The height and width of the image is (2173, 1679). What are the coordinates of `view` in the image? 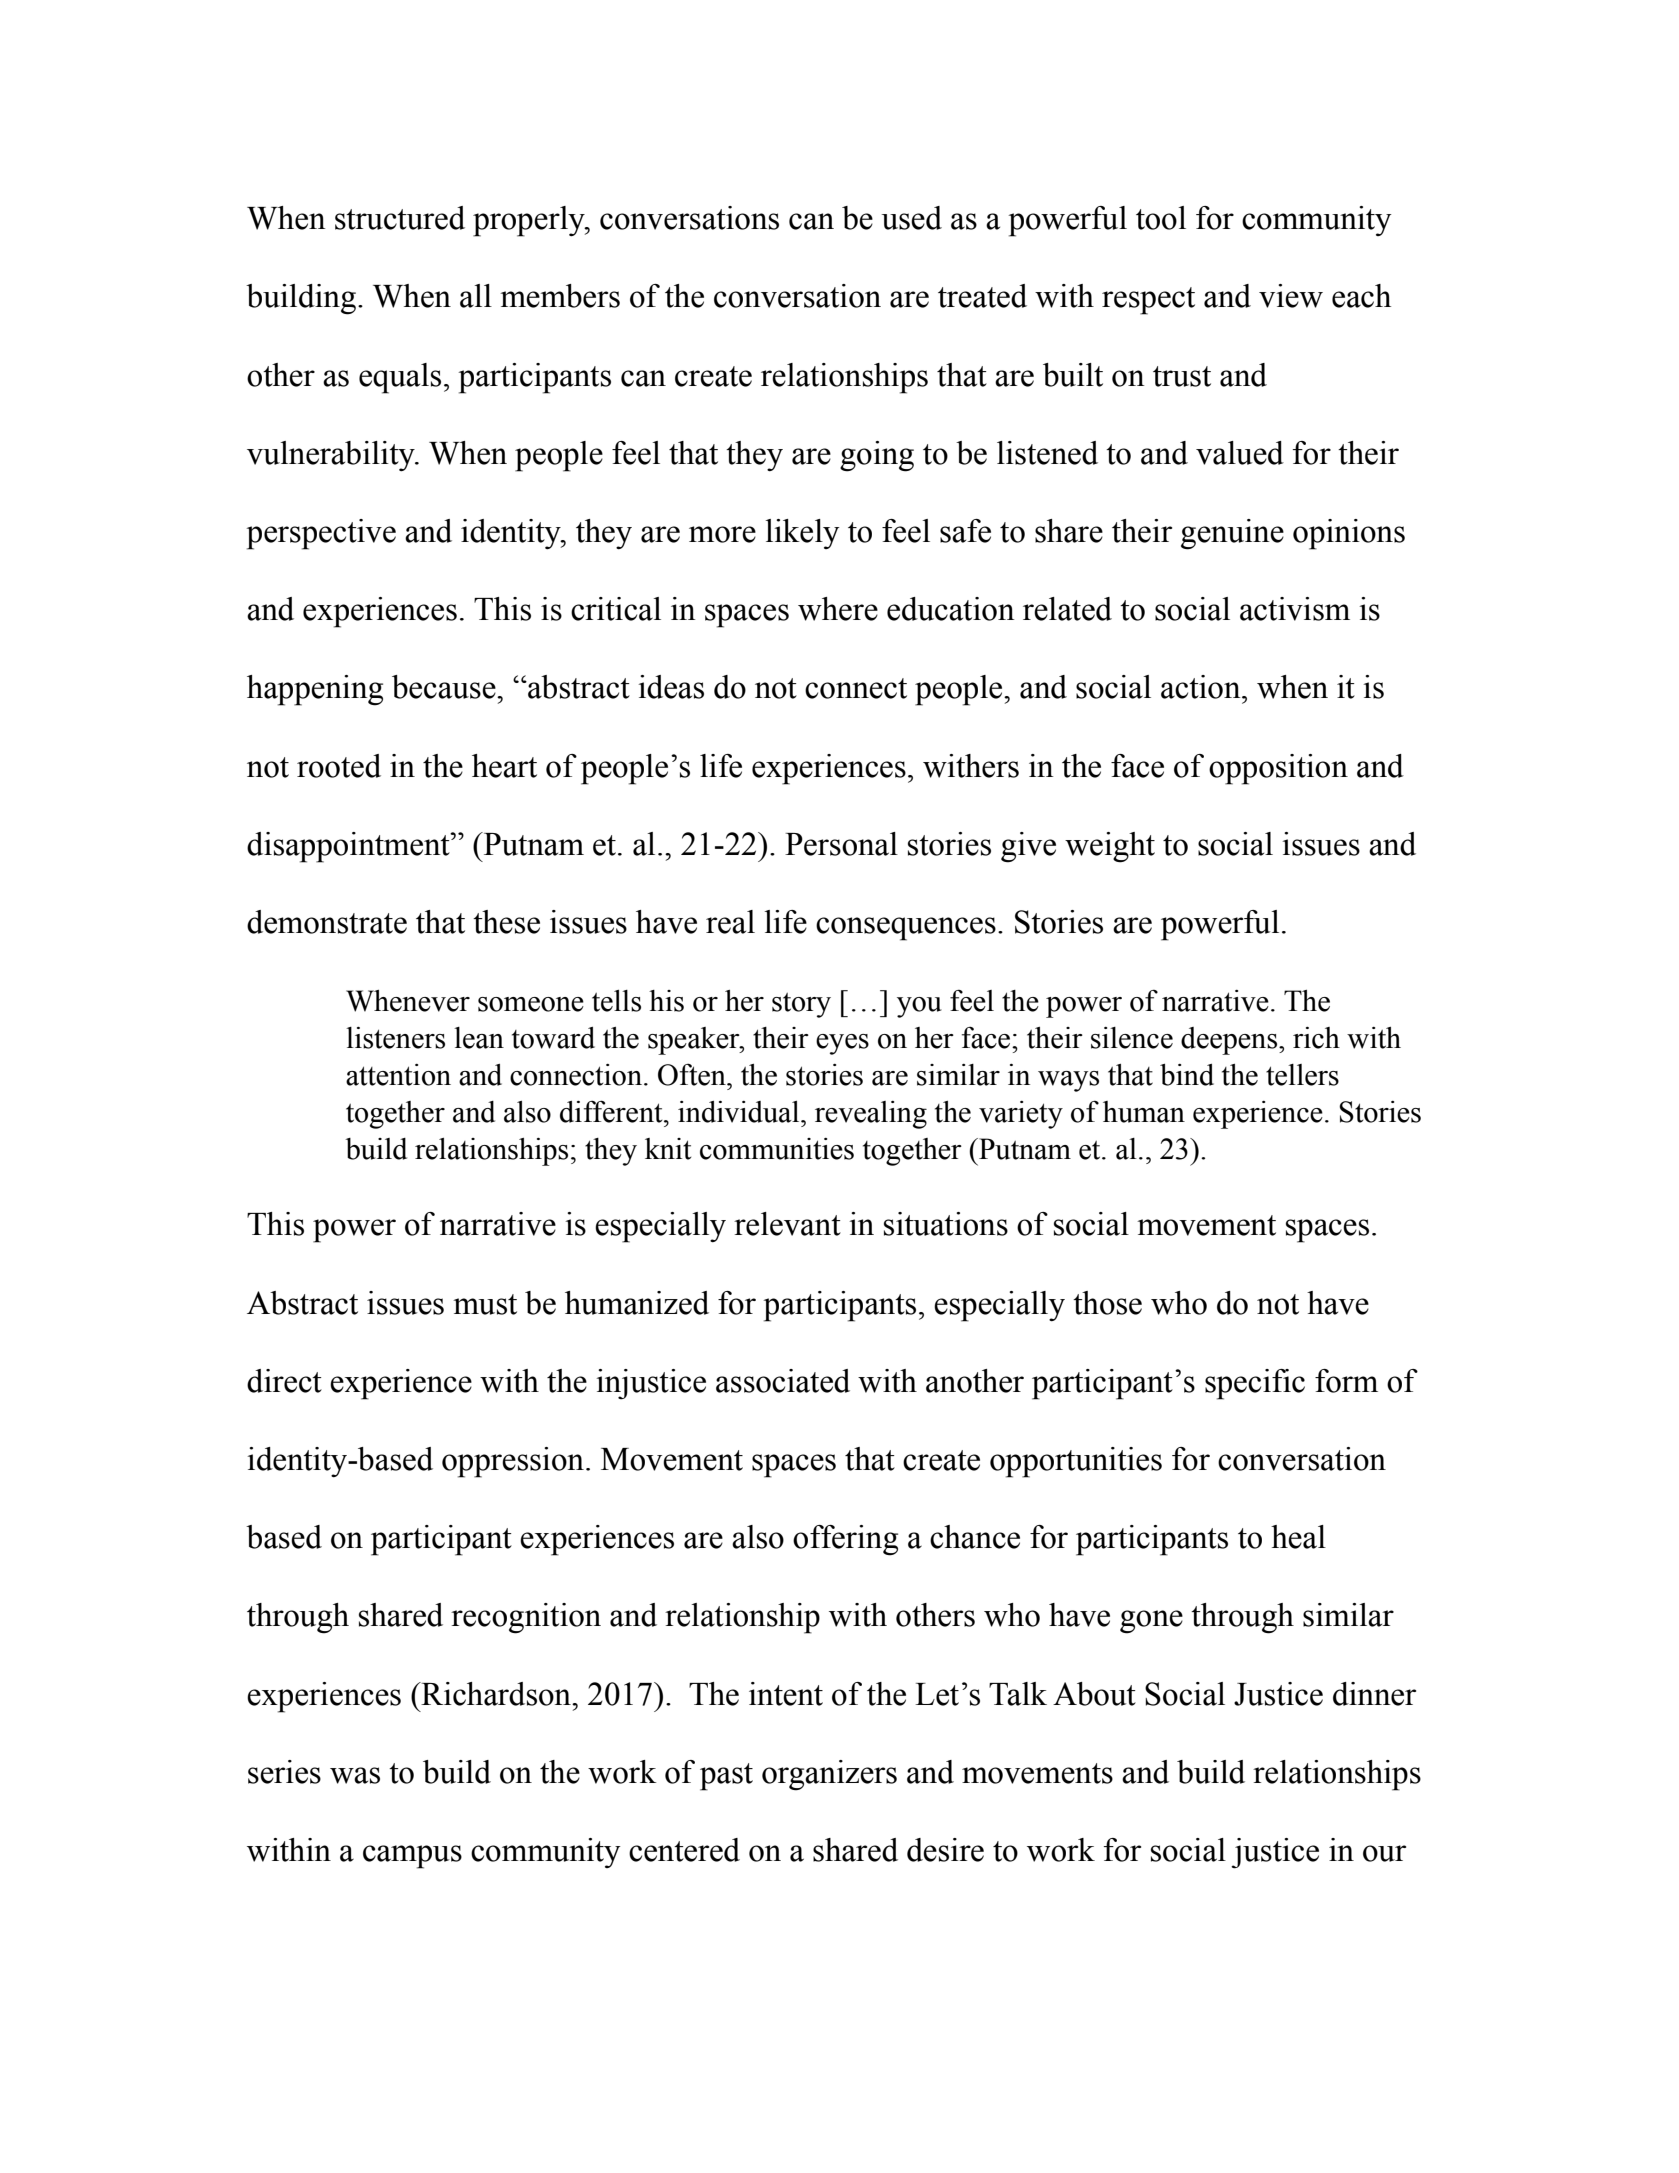 It's located at (1291, 296).
